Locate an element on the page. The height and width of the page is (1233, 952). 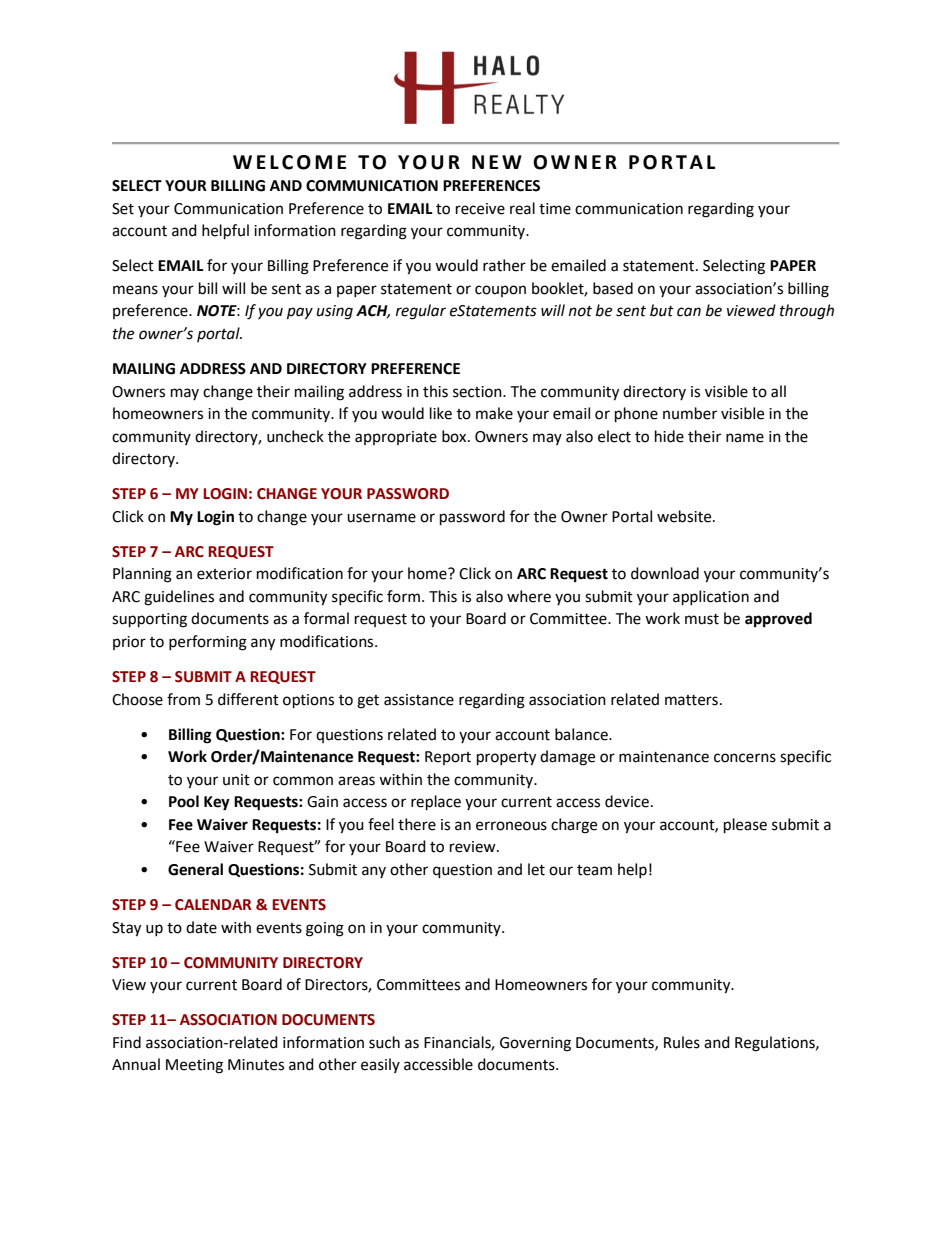
Rules is located at coordinates (682, 1042).
